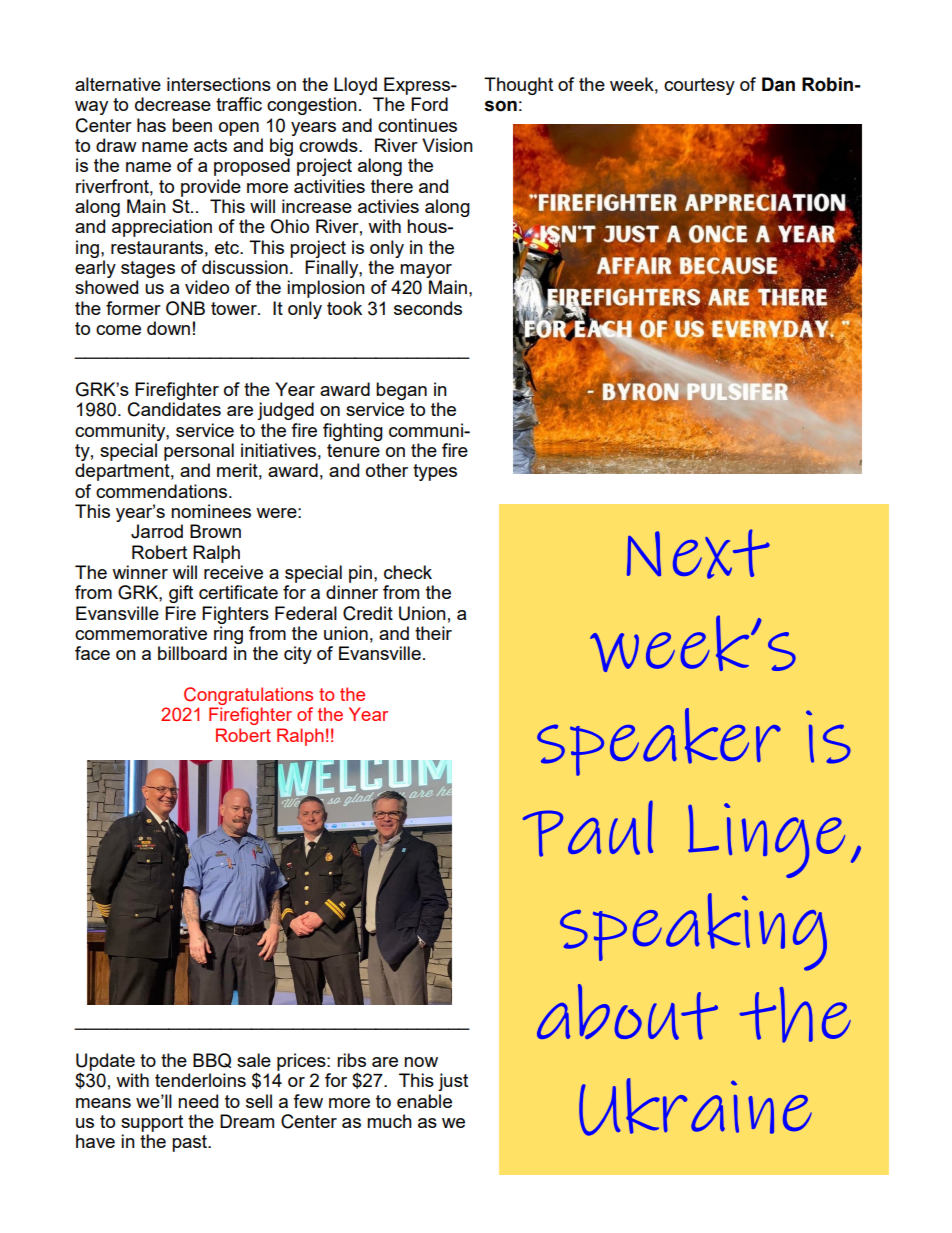  Describe the element at coordinates (199, 452) in the page. I see `personal` at that location.
